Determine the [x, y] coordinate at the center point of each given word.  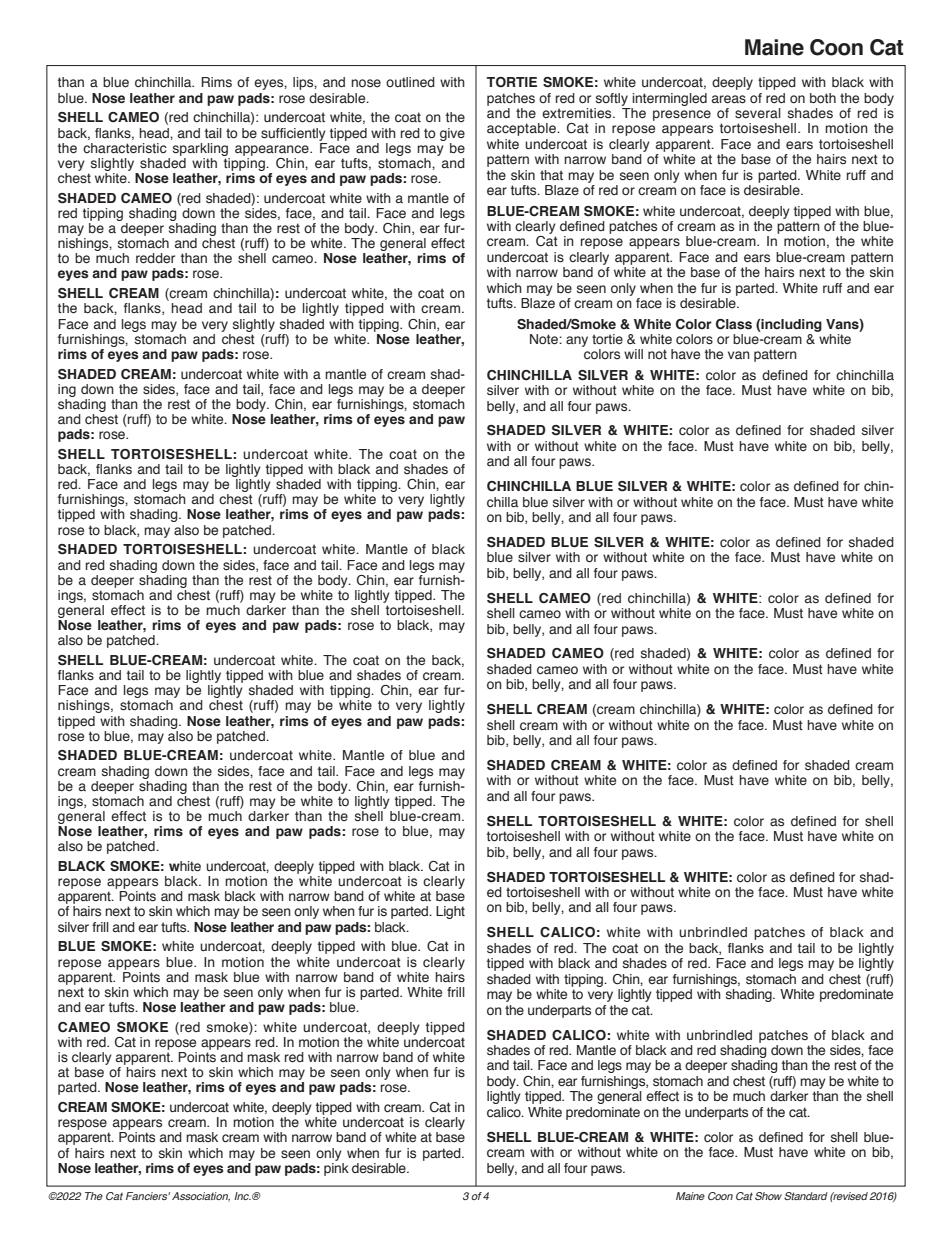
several [758, 113]
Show [768, 1196]
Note [545, 339]
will [633, 354]
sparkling [200, 149]
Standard [806, 1196]
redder [155, 258]
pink [336, 1168]
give [452, 134]
